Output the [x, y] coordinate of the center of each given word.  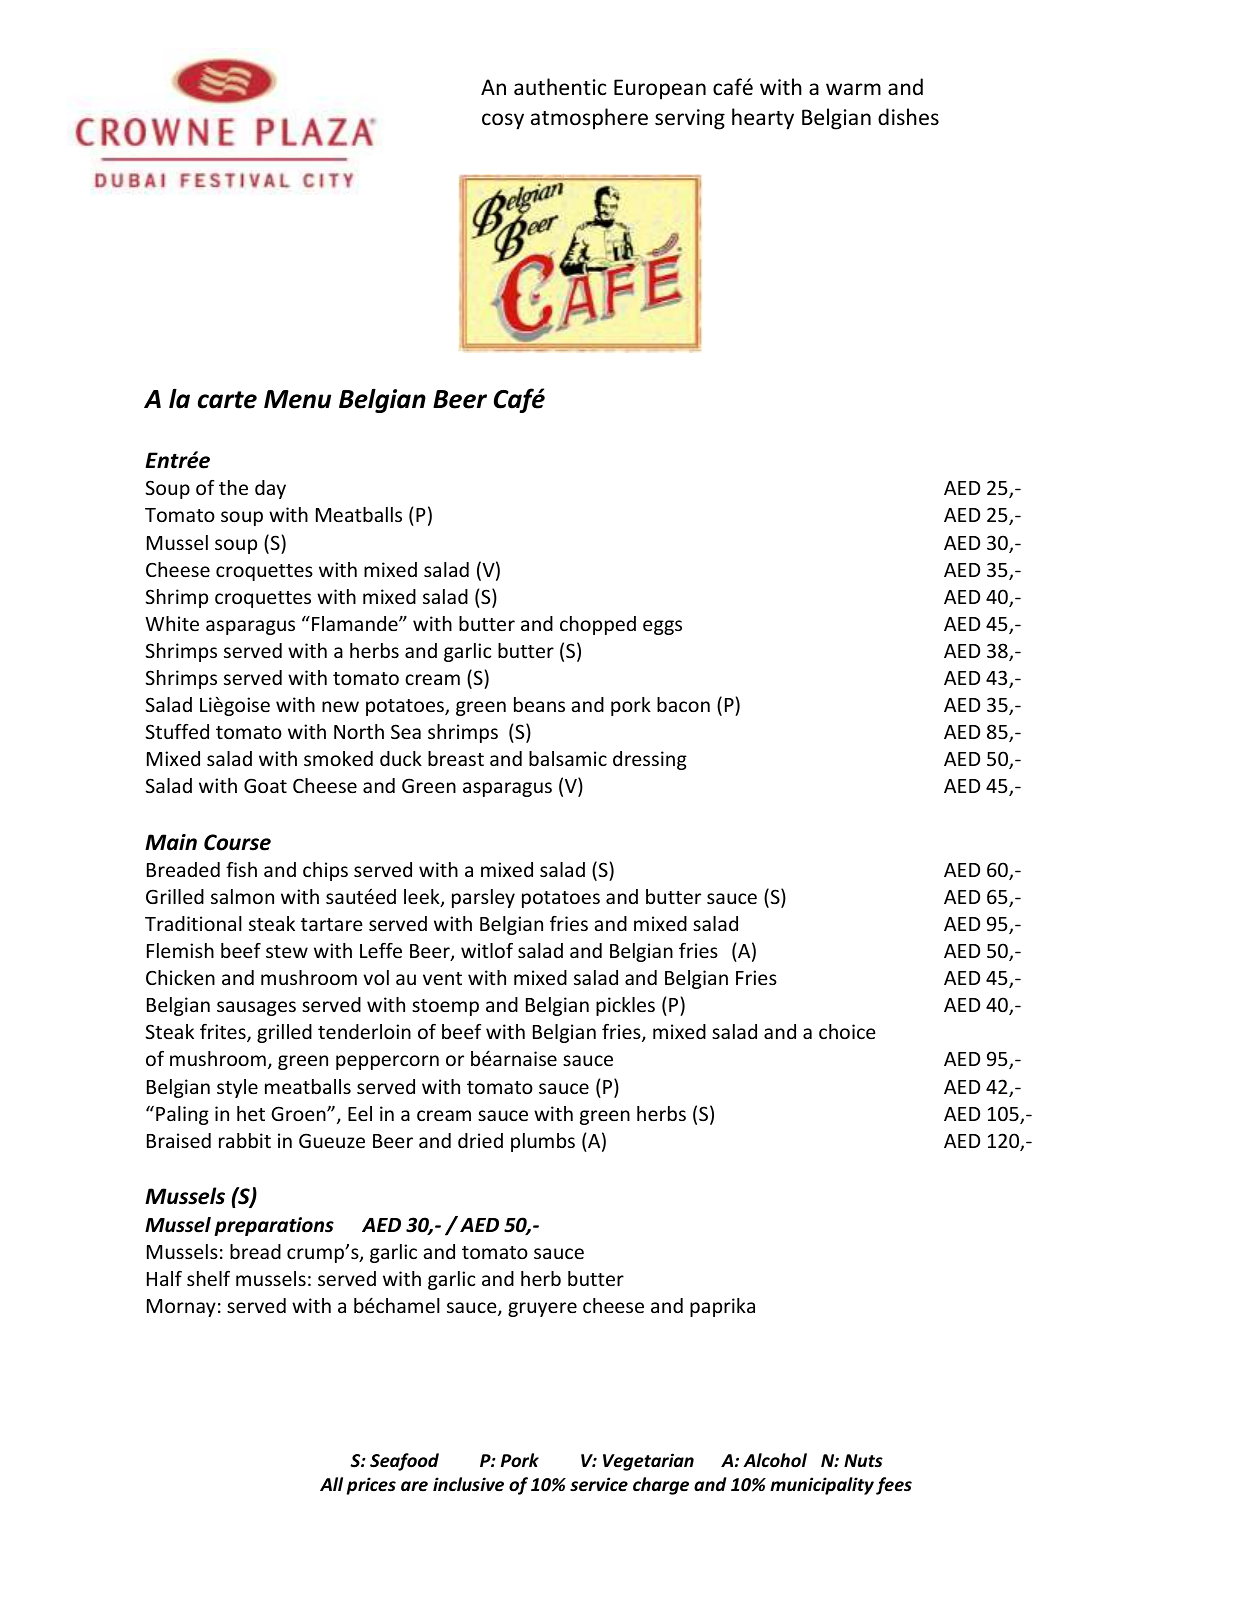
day [270, 489]
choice [847, 1031]
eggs [662, 627]
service [599, 1484]
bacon [683, 704]
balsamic [568, 758]
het [251, 1113]
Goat [265, 785]
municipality [822, 1486]
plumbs [543, 1142]
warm [853, 89]
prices [371, 1486]
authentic [560, 87]
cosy [503, 121]
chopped [598, 625]
